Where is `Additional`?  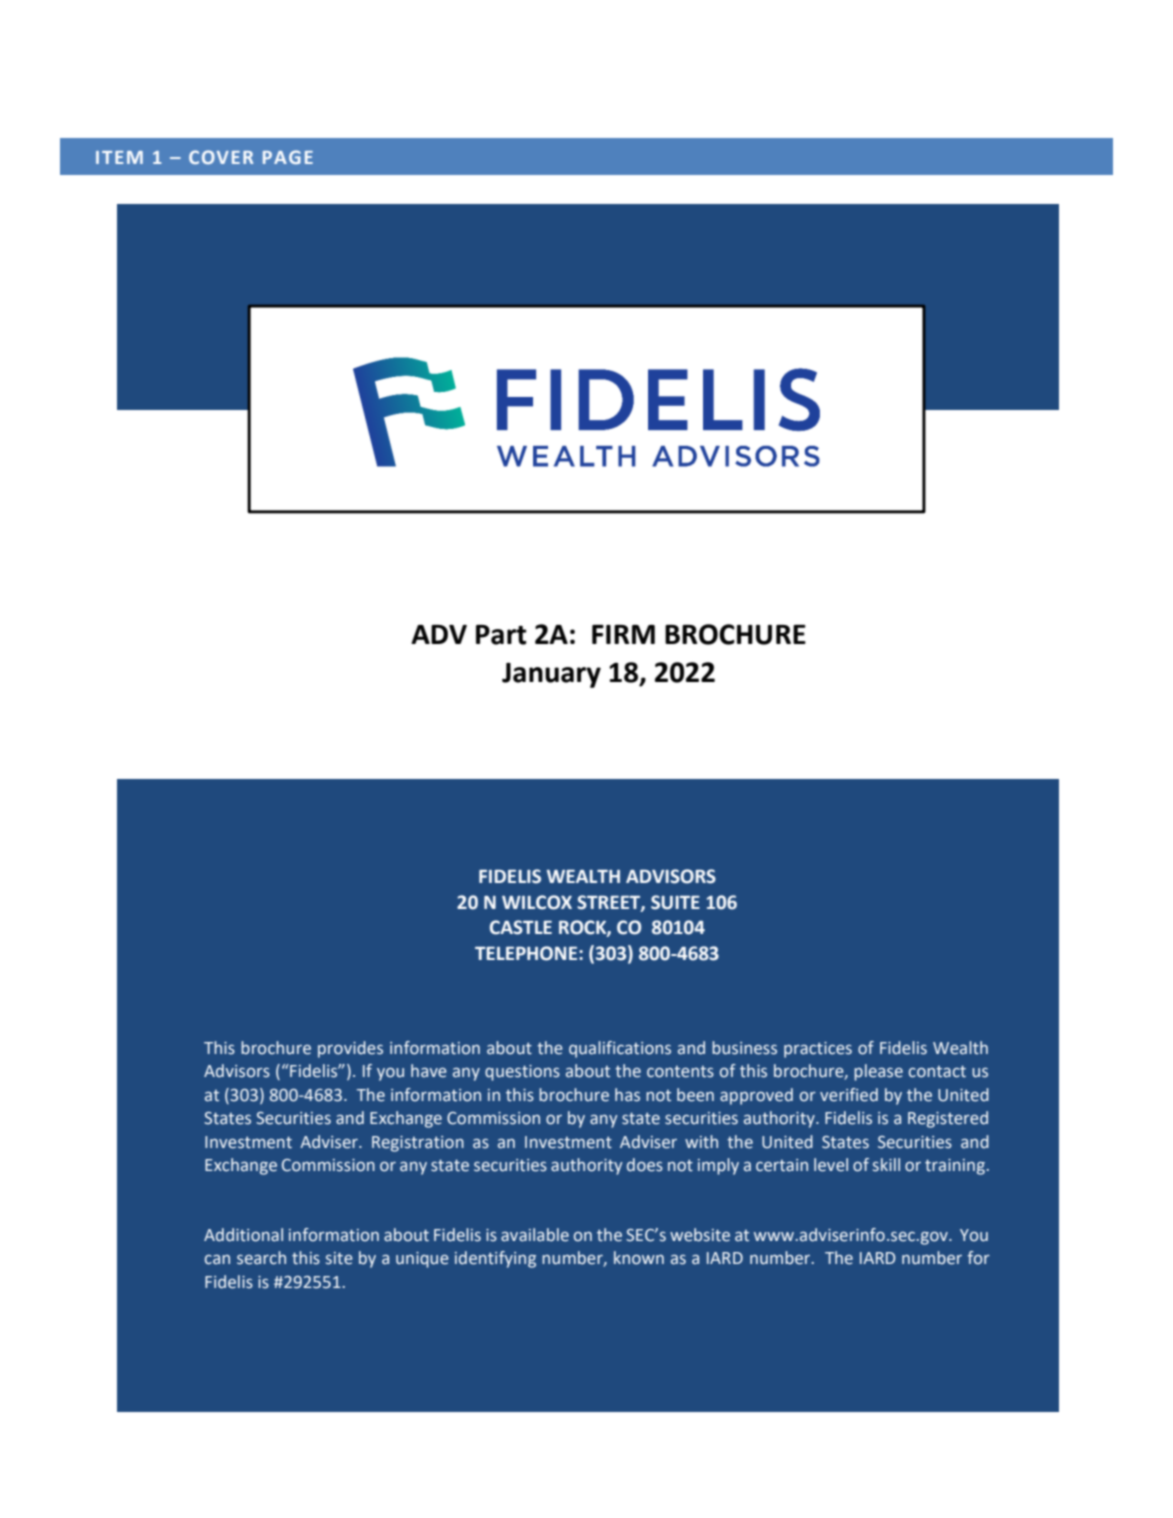
Additional is located at coordinates (243, 1235).
